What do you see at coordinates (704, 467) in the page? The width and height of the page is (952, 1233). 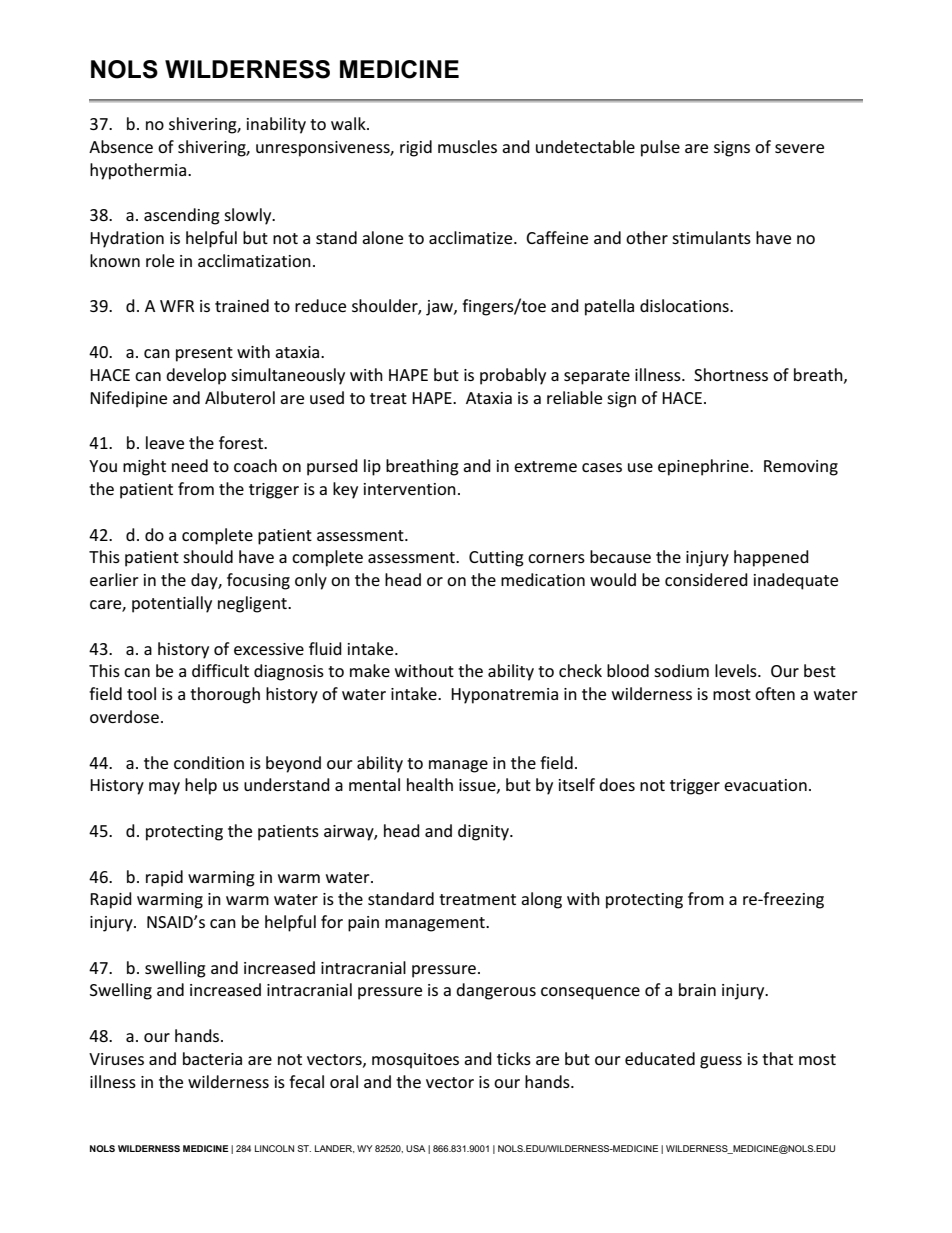 I see `epinephrine` at bounding box center [704, 467].
